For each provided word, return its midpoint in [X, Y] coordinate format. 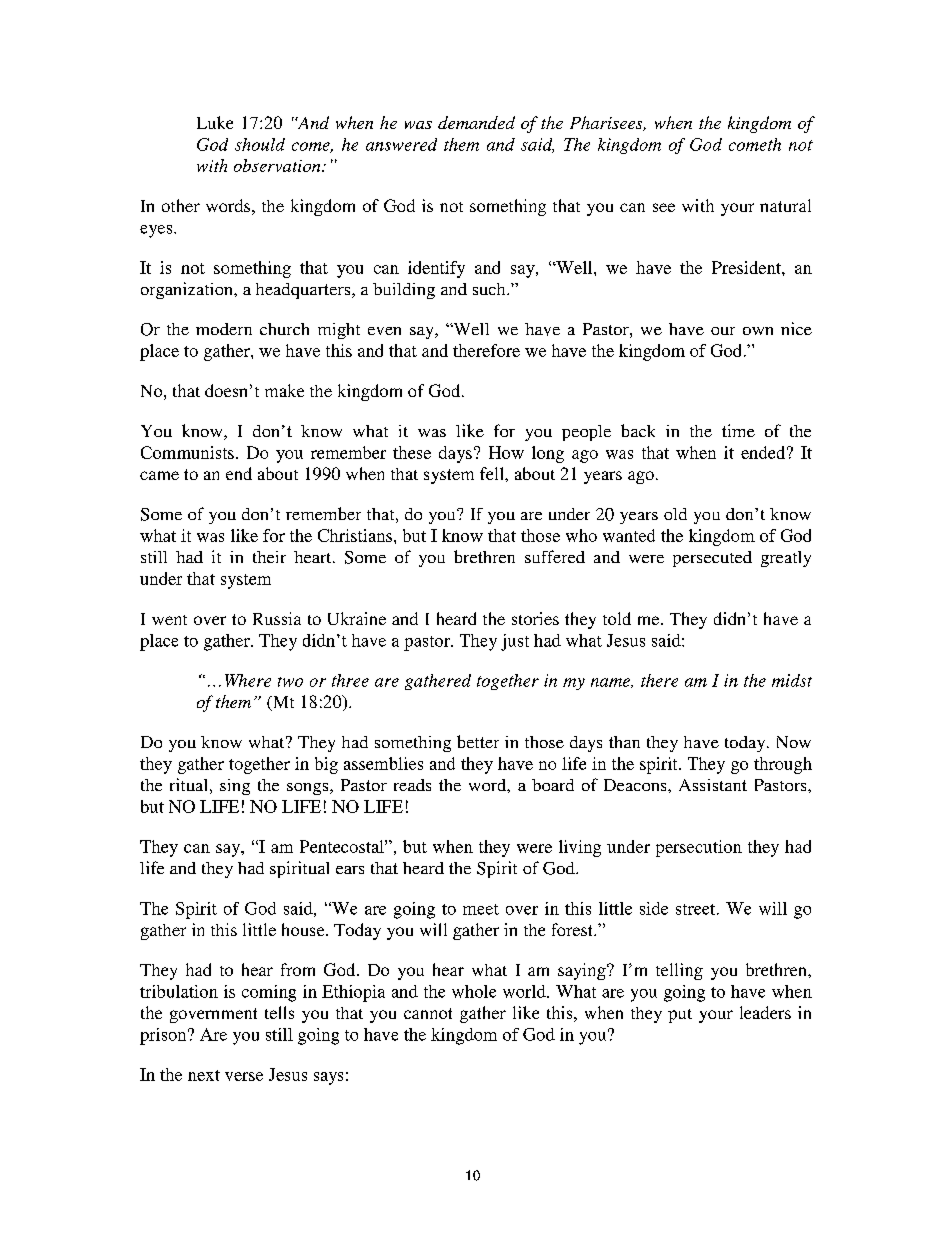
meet [481, 909]
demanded [476, 122]
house [304, 929]
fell [493, 473]
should [260, 144]
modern [224, 329]
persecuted [712, 559]
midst [792, 680]
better [478, 741]
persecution [699, 848]
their [269, 557]
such [490, 289]
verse [244, 1076]
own [758, 331]
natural [785, 205]
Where [248, 680]
